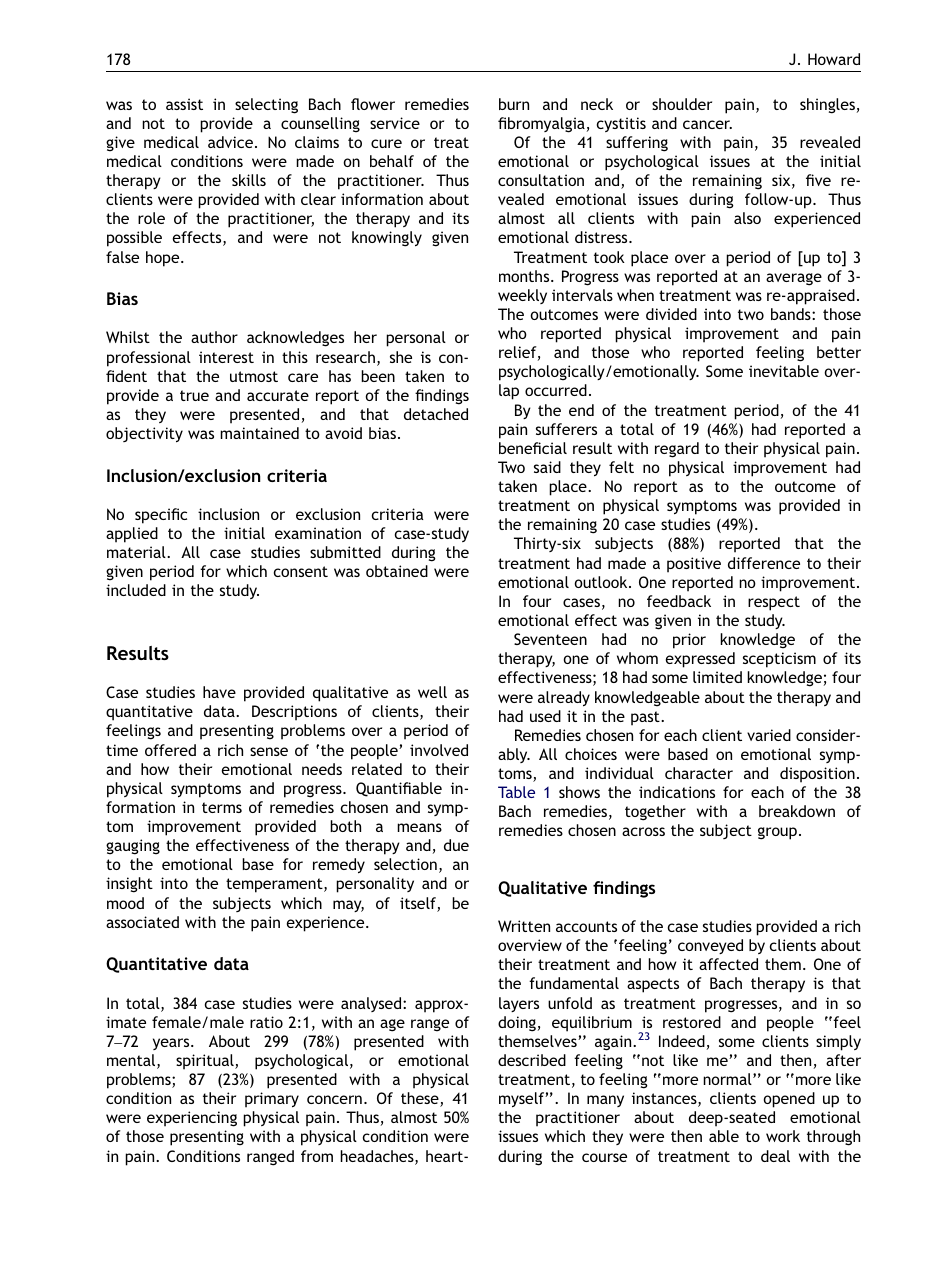  I want to click on these, so click(421, 1099).
